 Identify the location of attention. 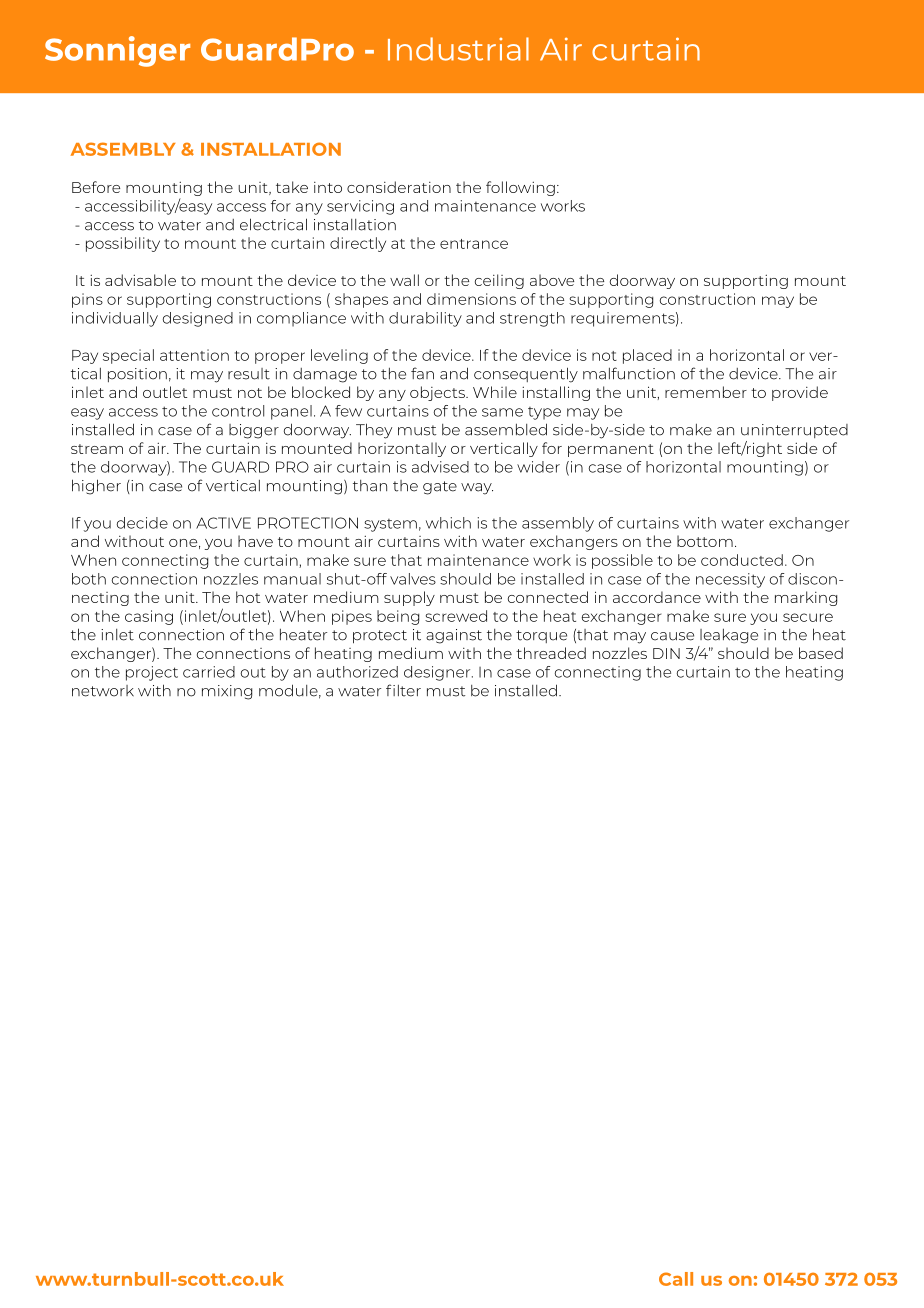
(194, 355).
